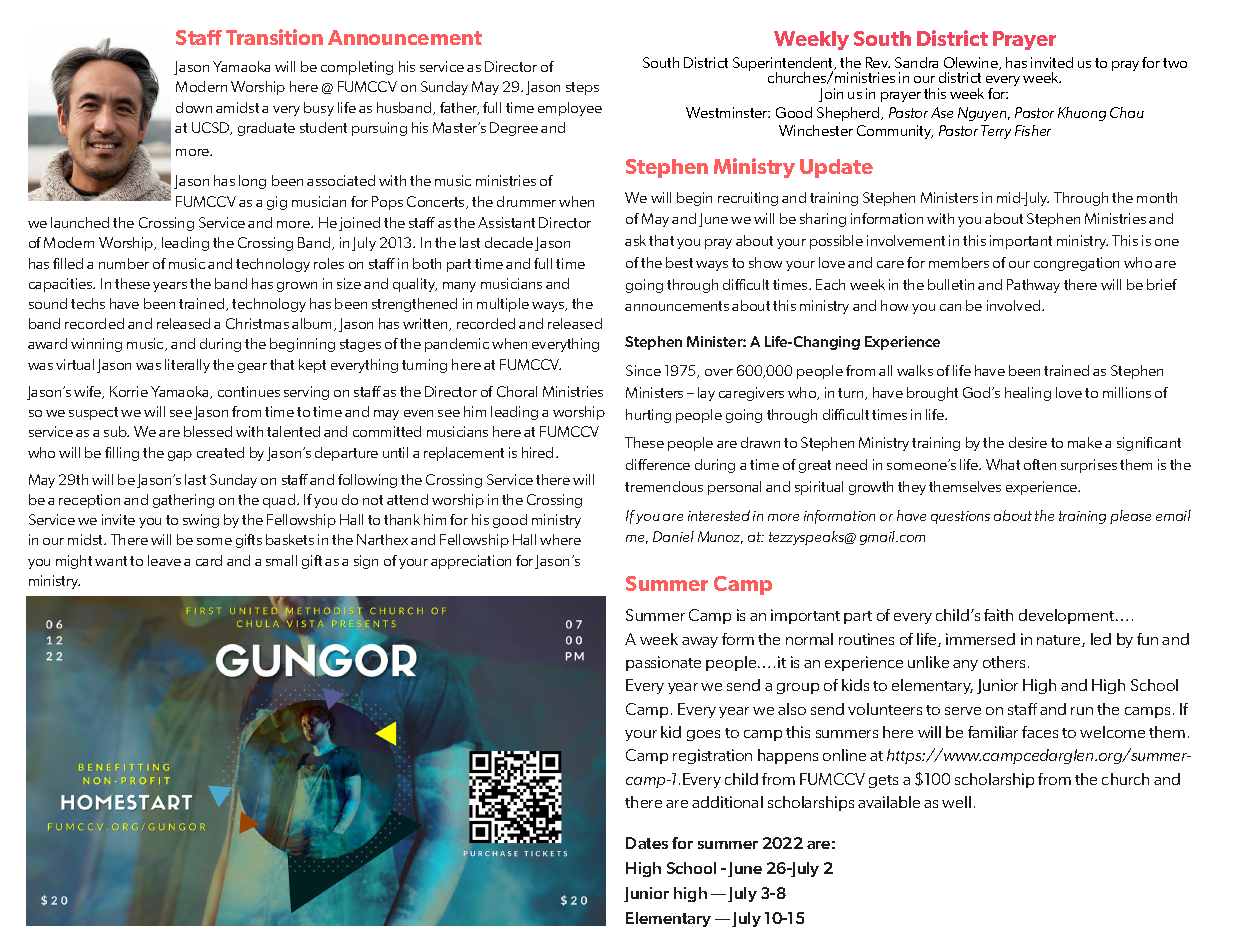 Image resolution: width=1233 pixels, height=952 pixels. Describe the element at coordinates (274, 37) in the screenshot. I see `Transition` at that location.
